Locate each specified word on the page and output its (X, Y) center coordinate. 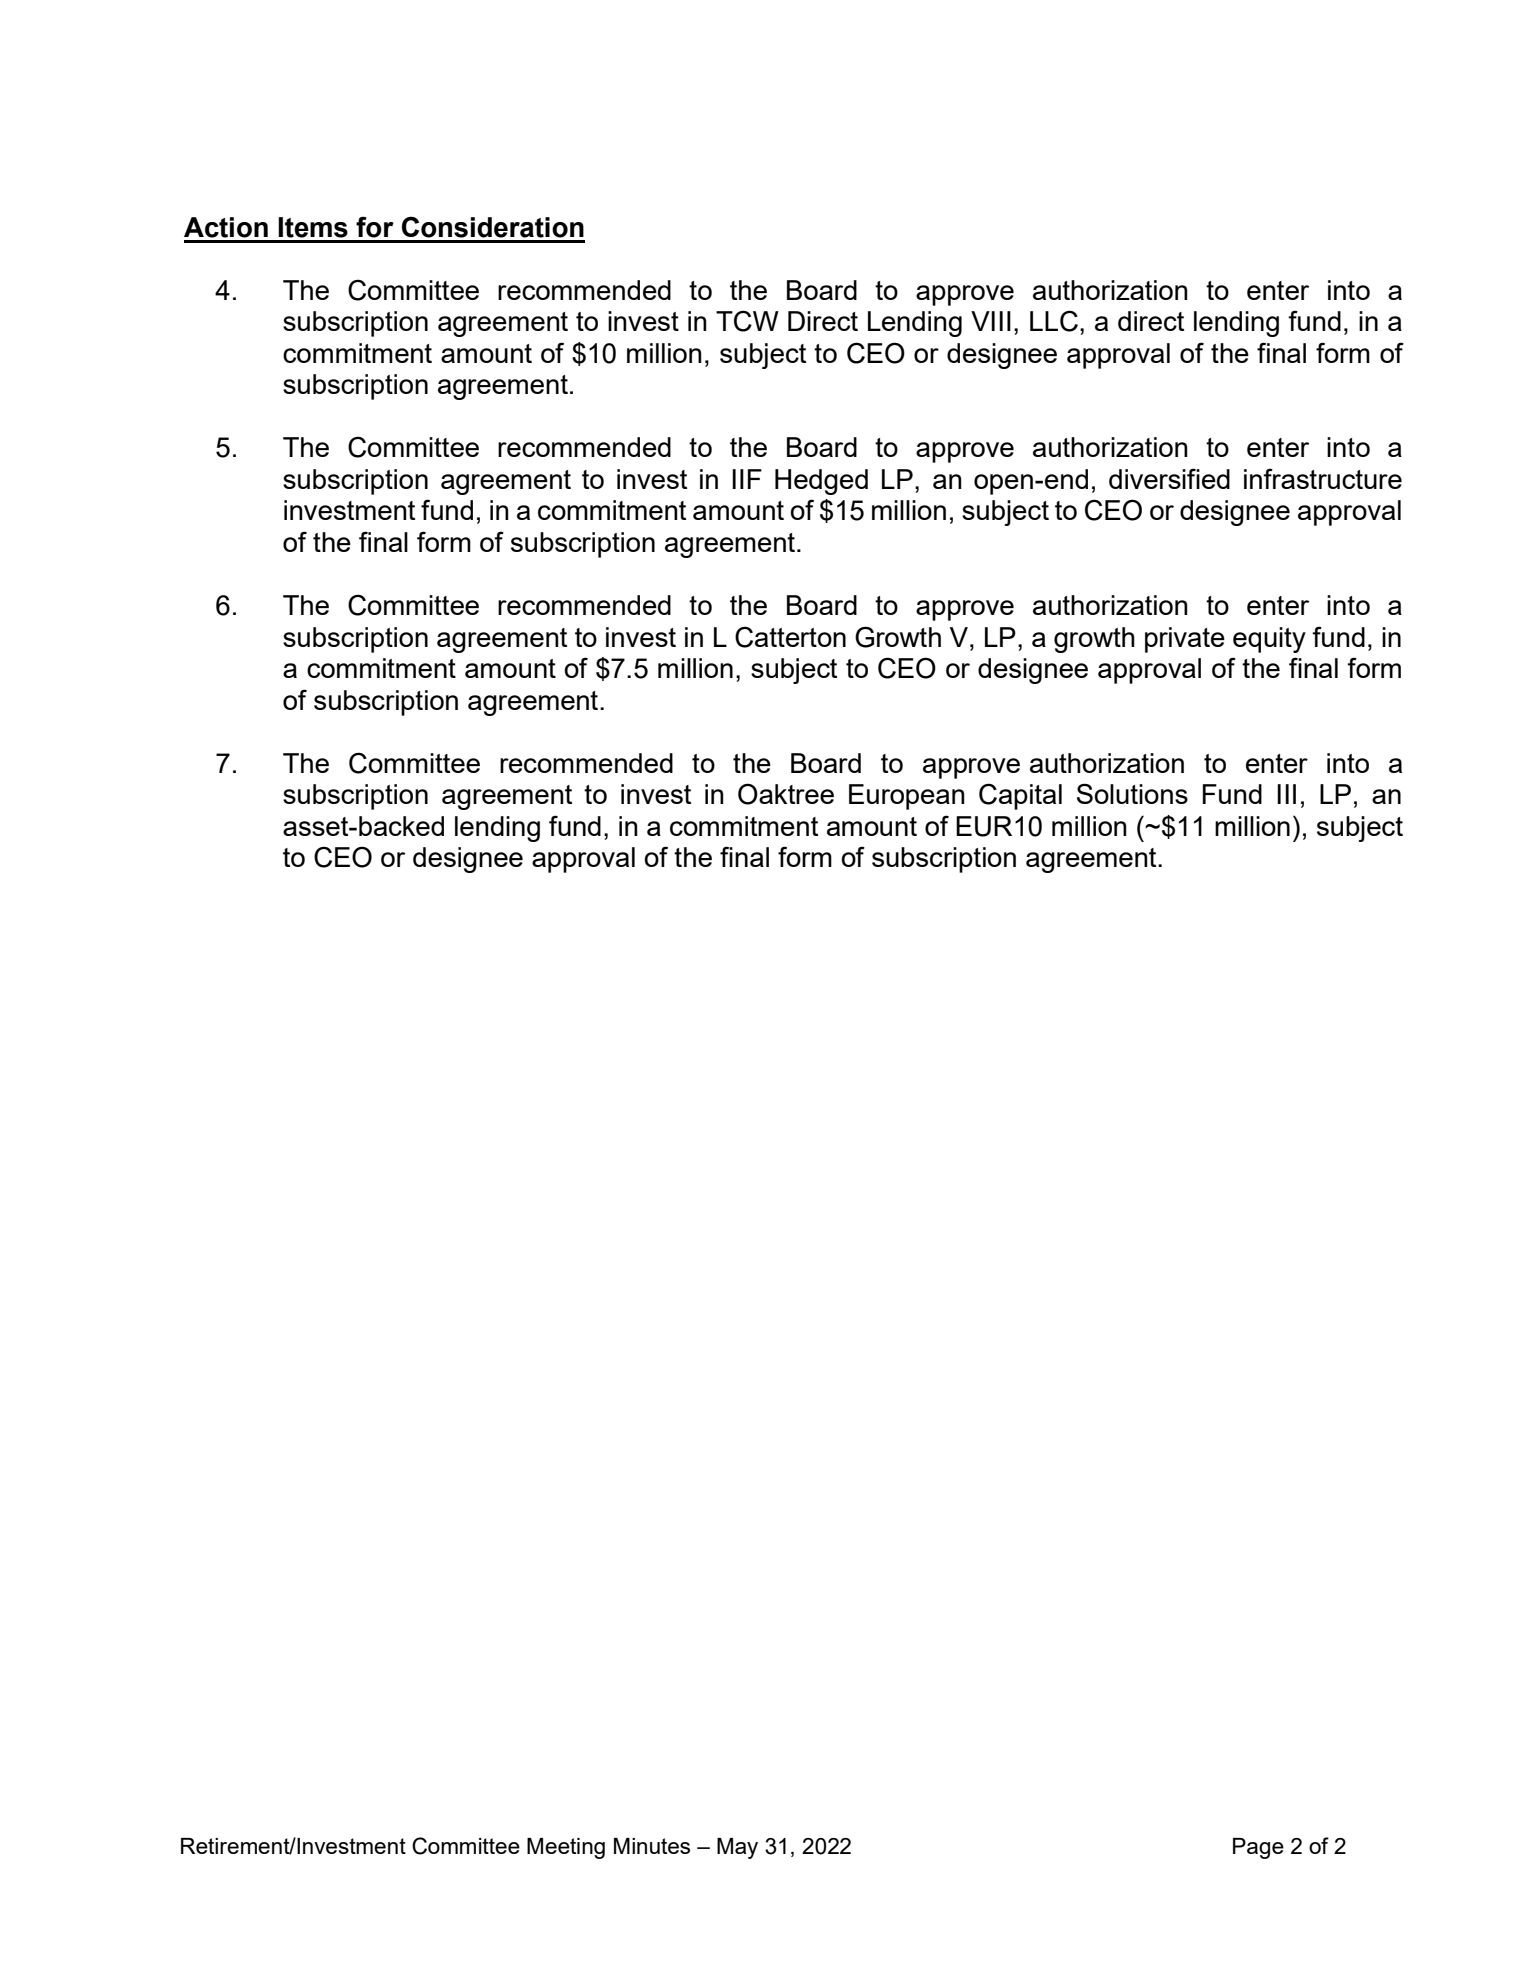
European (907, 797)
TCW (747, 321)
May (737, 1848)
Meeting (566, 1848)
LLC (1054, 321)
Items (313, 227)
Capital (1020, 796)
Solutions (1132, 793)
